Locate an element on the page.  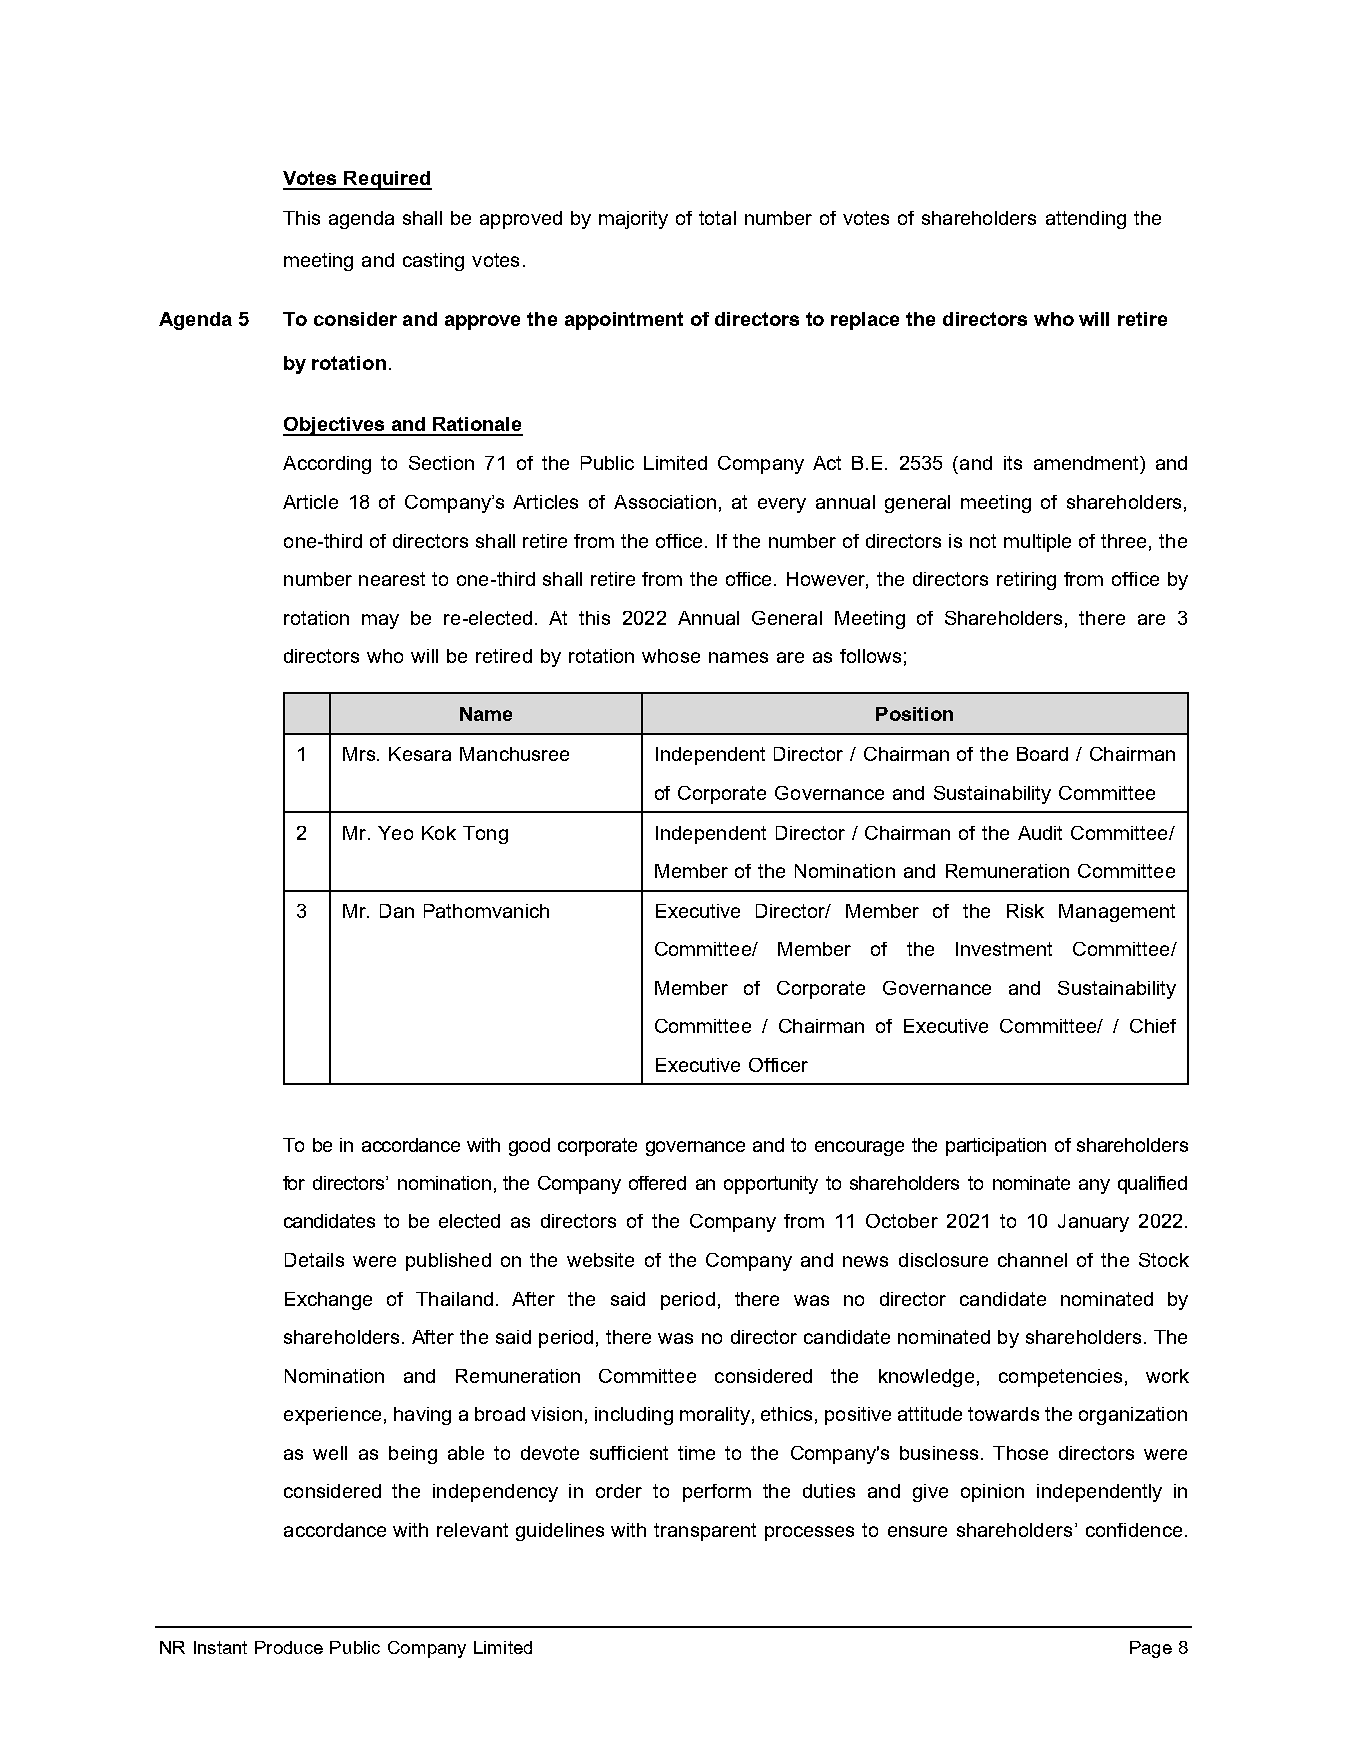
transparent is located at coordinates (705, 1532).
